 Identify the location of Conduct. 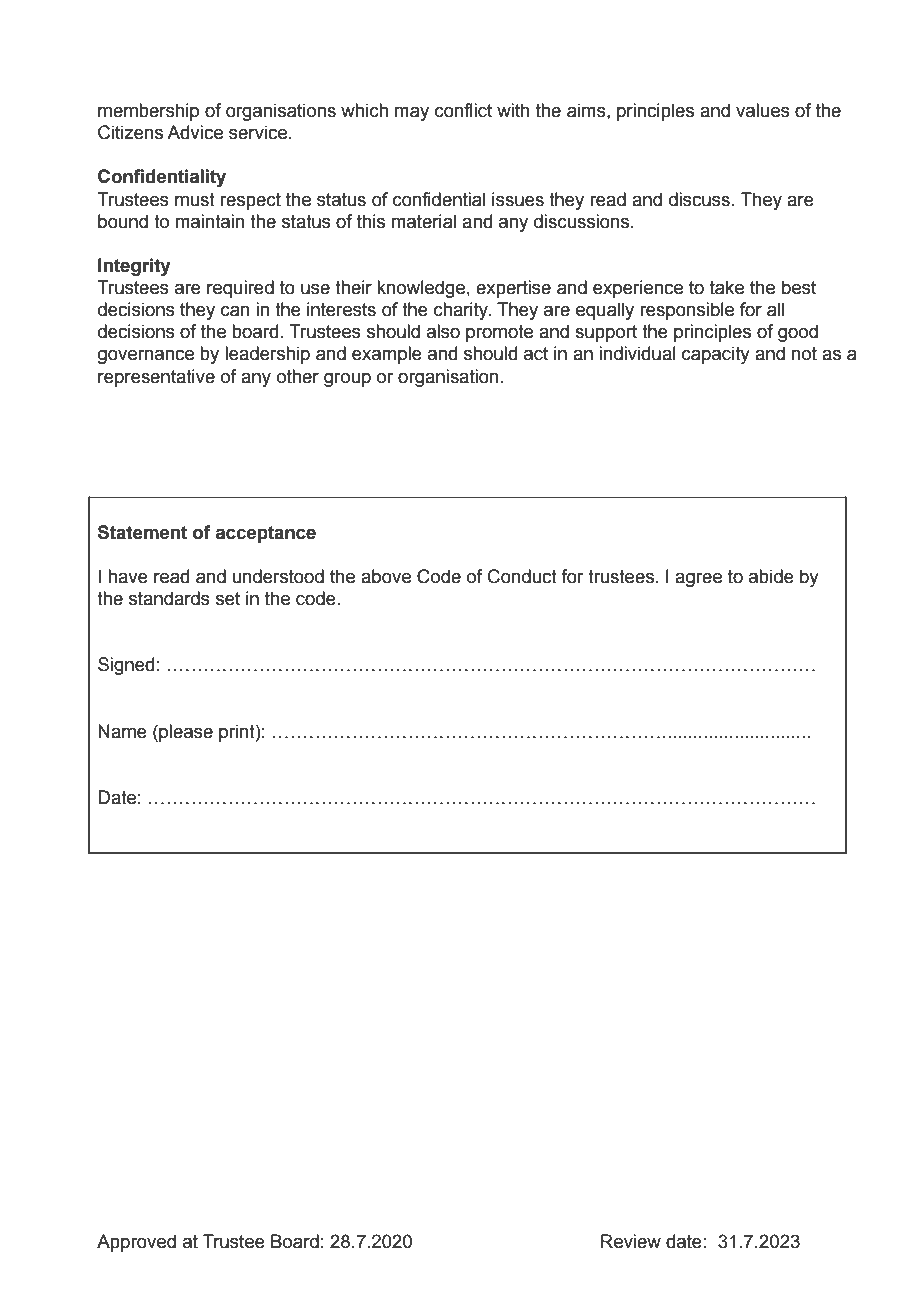
(522, 576).
